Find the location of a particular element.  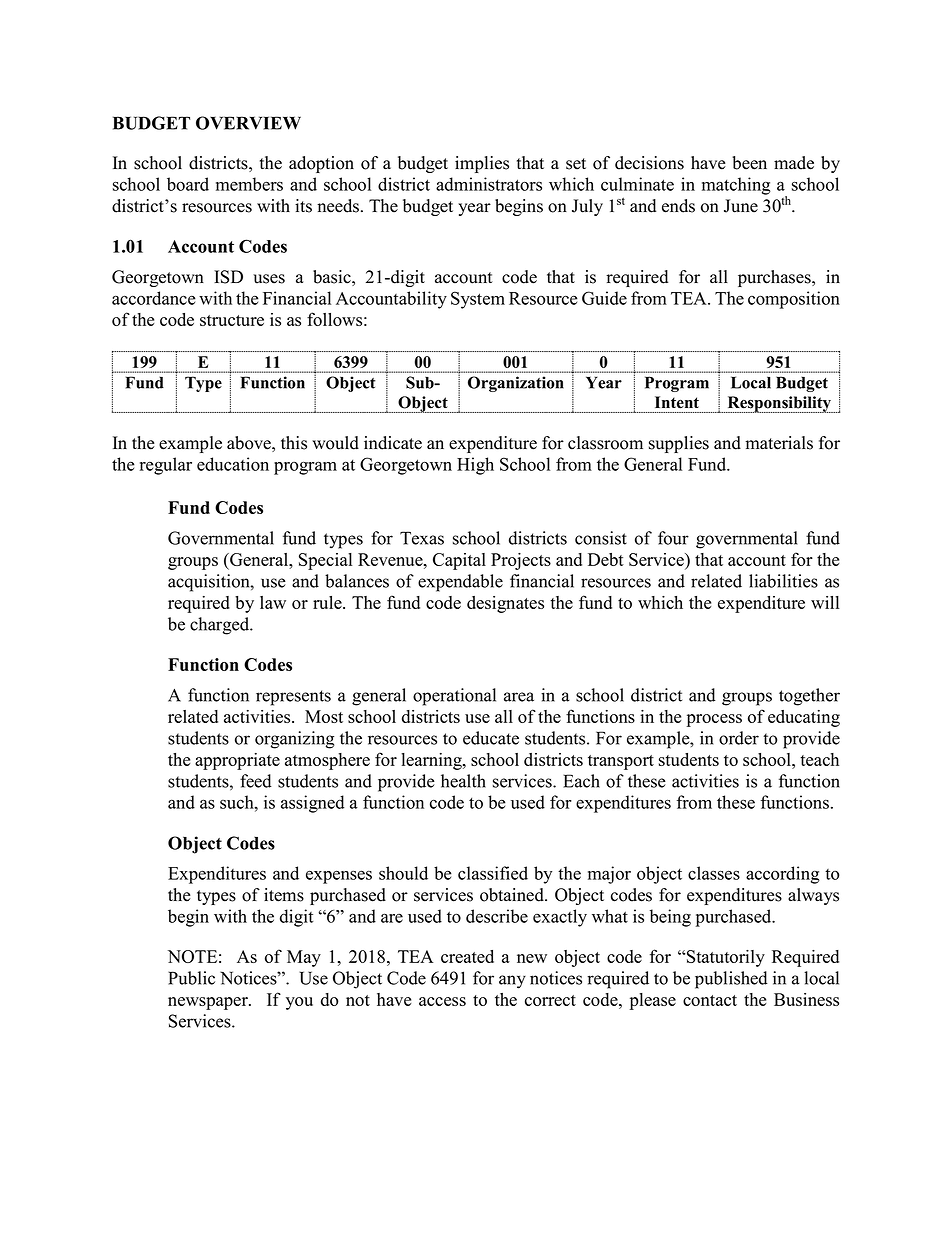

been is located at coordinates (749, 163).
